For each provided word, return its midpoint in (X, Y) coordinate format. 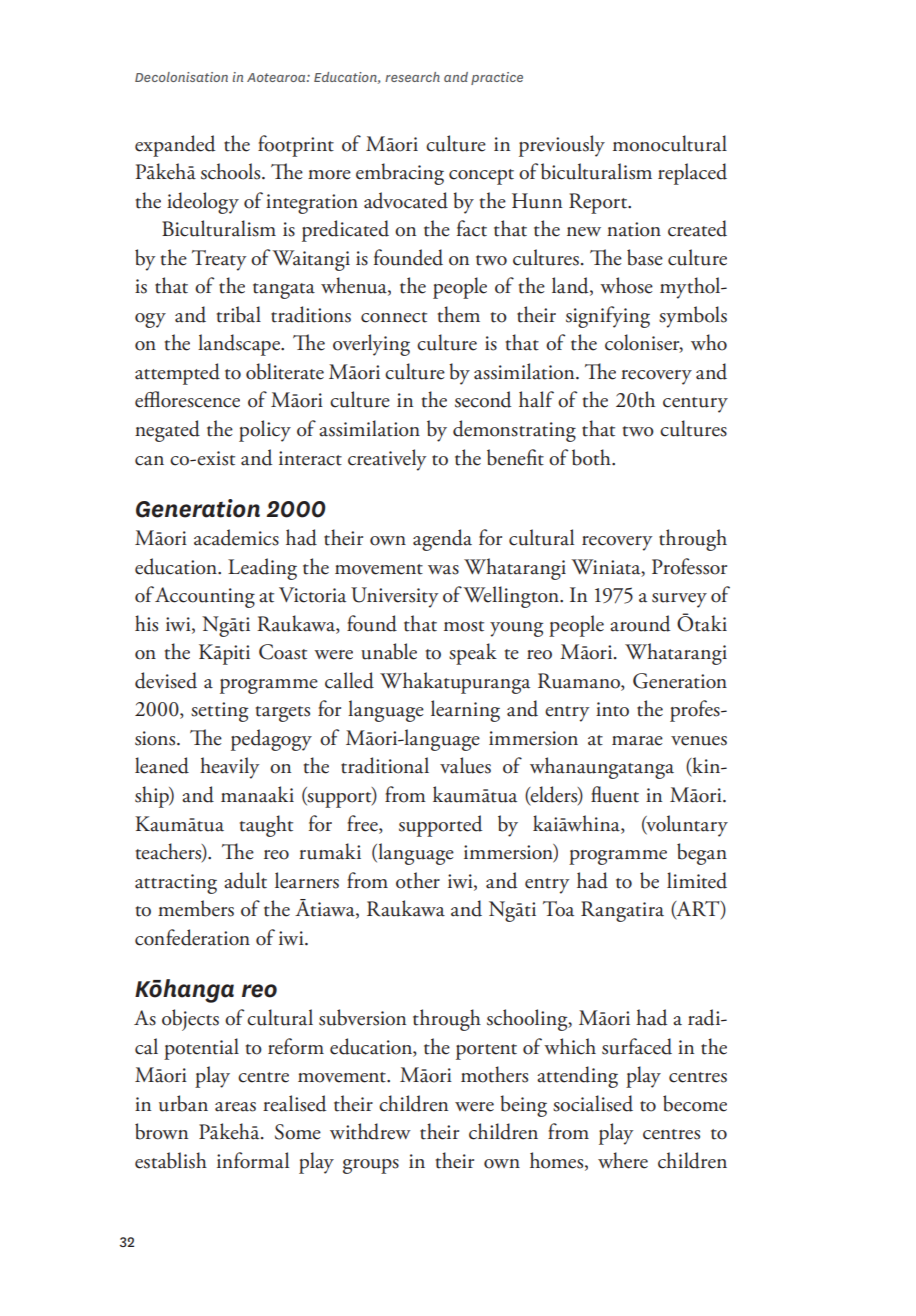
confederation (192, 937)
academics (236, 537)
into (612, 709)
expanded (175, 146)
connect (394, 317)
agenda (442, 540)
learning (465, 711)
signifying (608, 317)
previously (562, 146)
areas (235, 1107)
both (592, 457)
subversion (362, 1017)
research (412, 77)
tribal (239, 314)
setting (219, 712)
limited (697, 880)
